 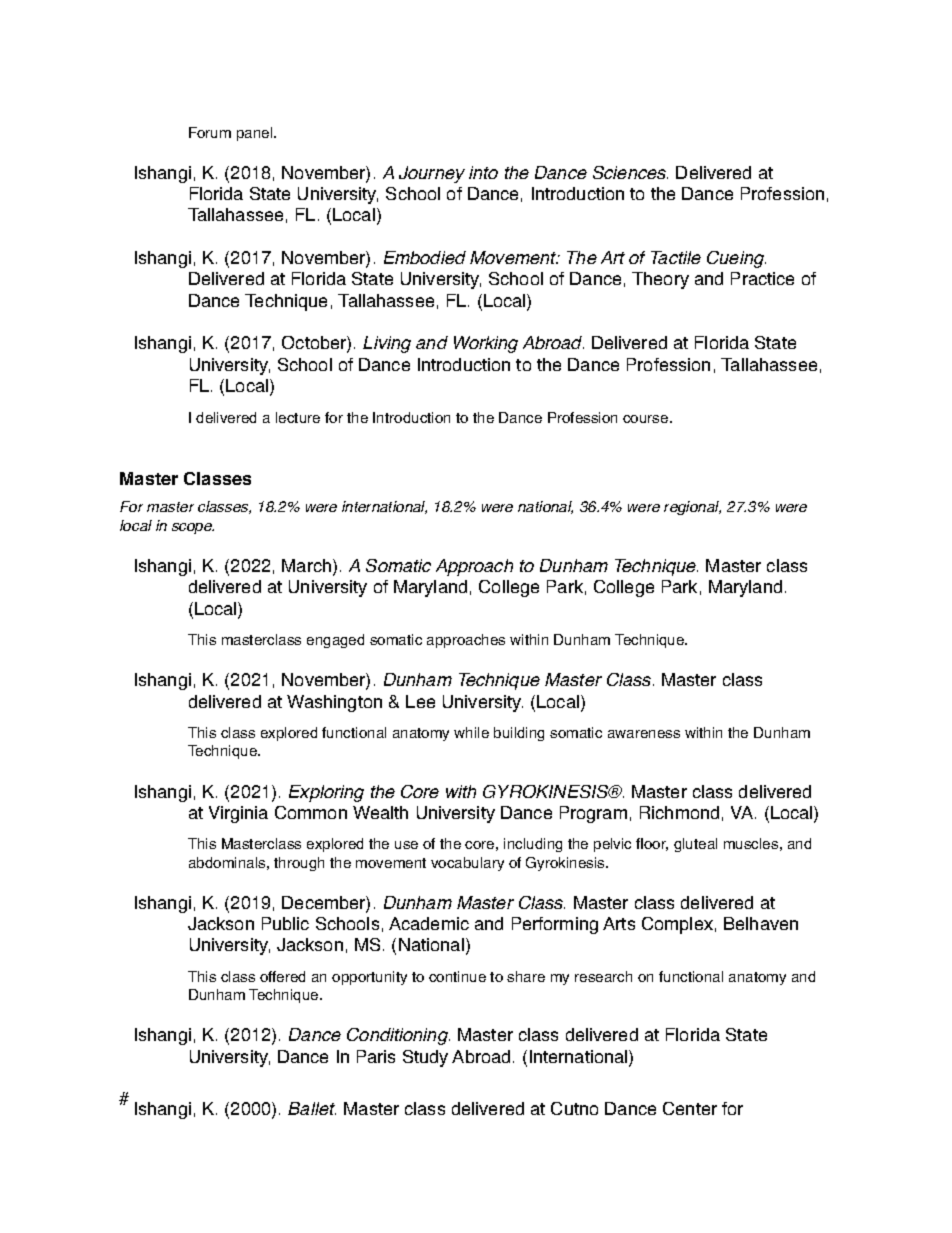 I want to click on Sciences, so click(x=630, y=172).
